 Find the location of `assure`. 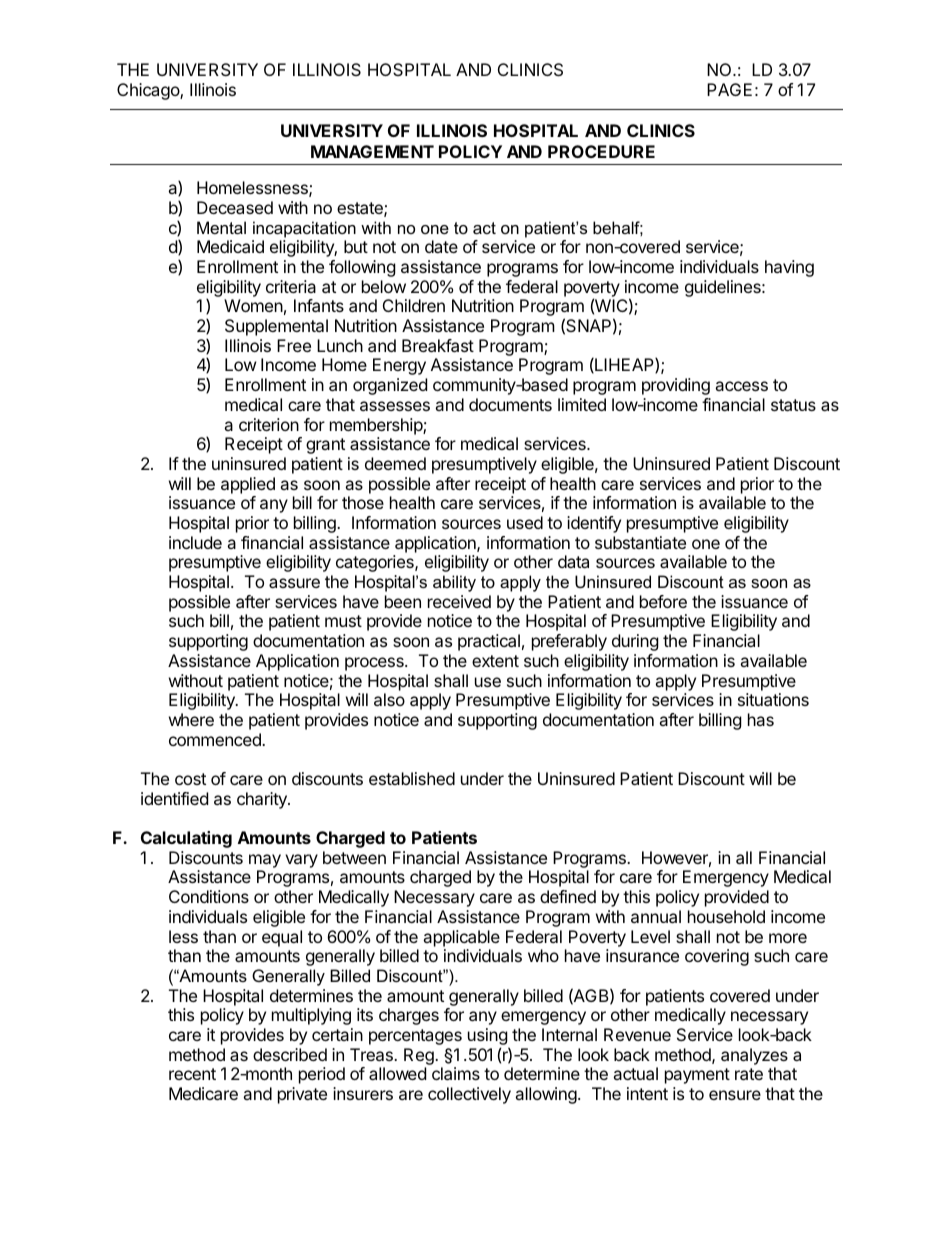

assure is located at coordinates (294, 583).
